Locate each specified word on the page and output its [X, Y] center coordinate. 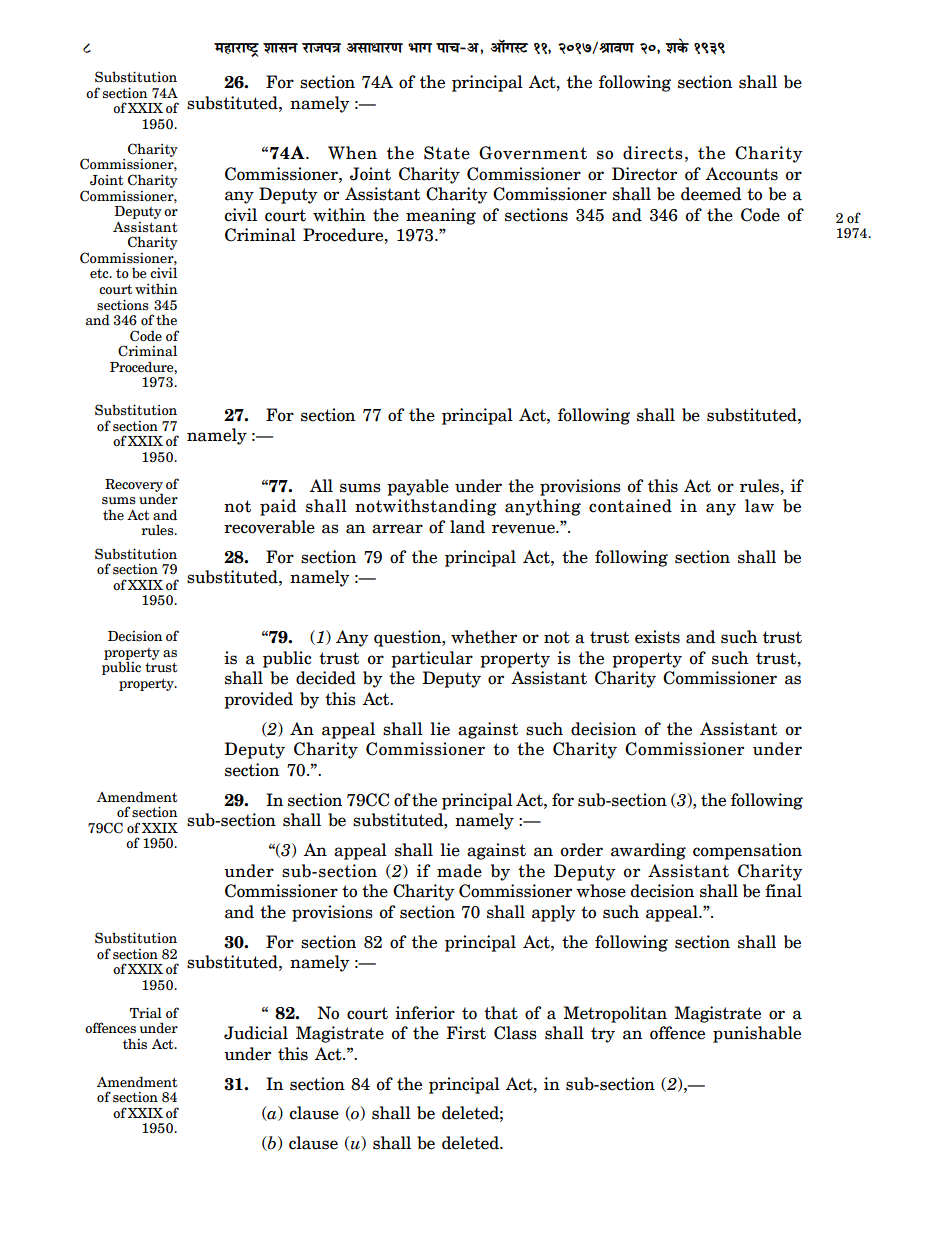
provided [258, 700]
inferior [425, 1013]
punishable [757, 1034]
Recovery [134, 486]
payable [418, 487]
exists [657, 637]
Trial [146, 1013]
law [759, 506]
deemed [711, 194]
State [447, 153]
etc [100, 273]
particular [432, 659]
